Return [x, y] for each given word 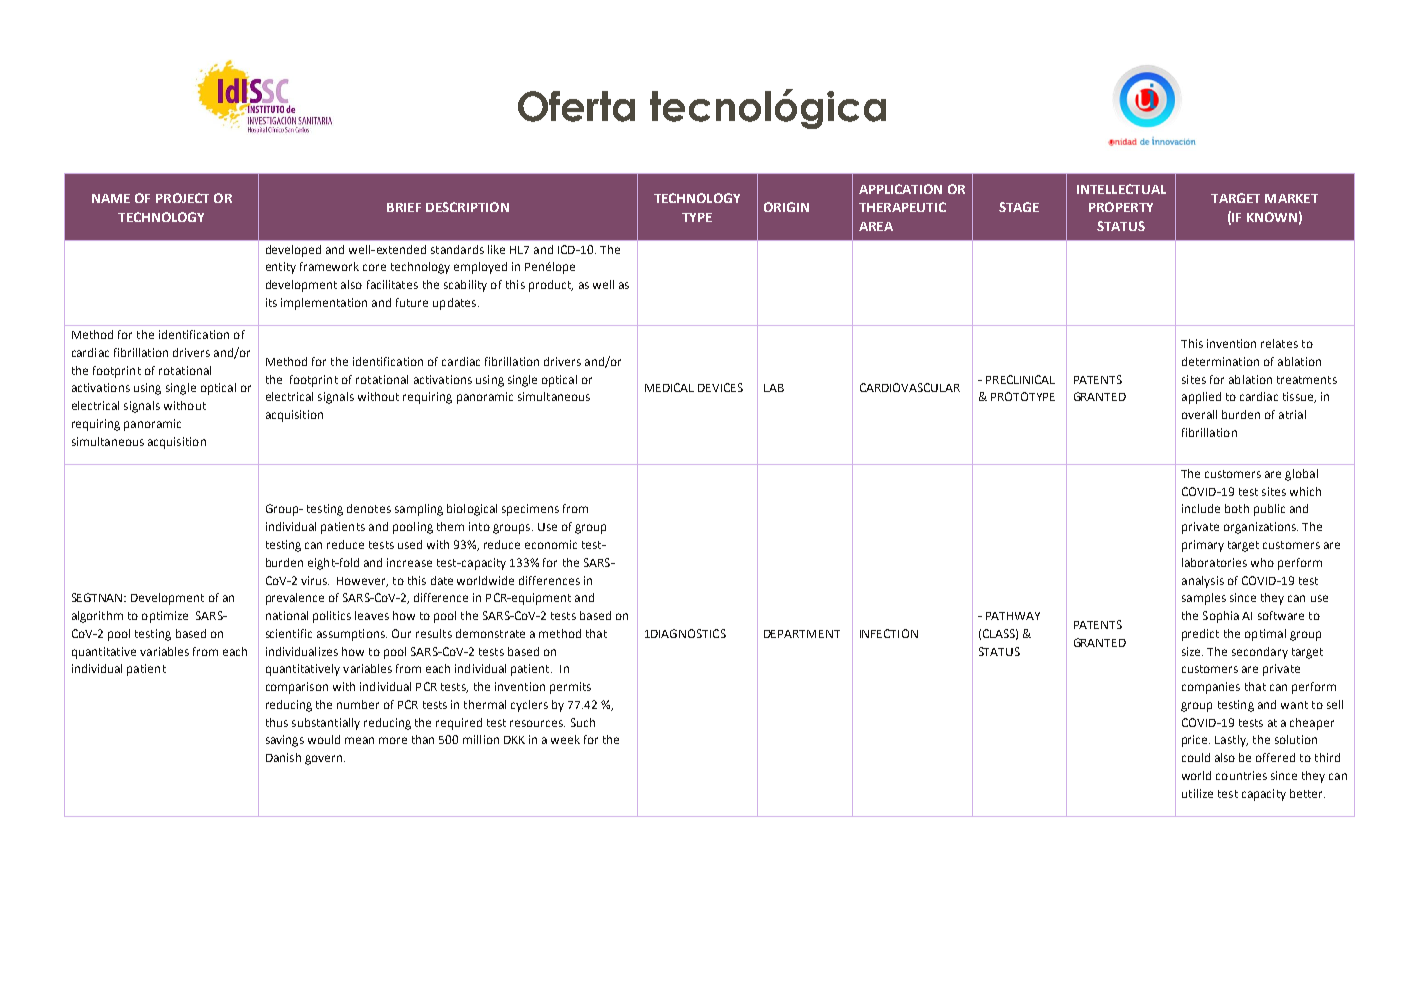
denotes [369, 508]
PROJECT [182, 198]
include [1201, 508]
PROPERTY [1121, 207]
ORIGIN [786, 207]
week [565, 739]
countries [1241, 775]
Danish [283, 757]
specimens [530, 510]
